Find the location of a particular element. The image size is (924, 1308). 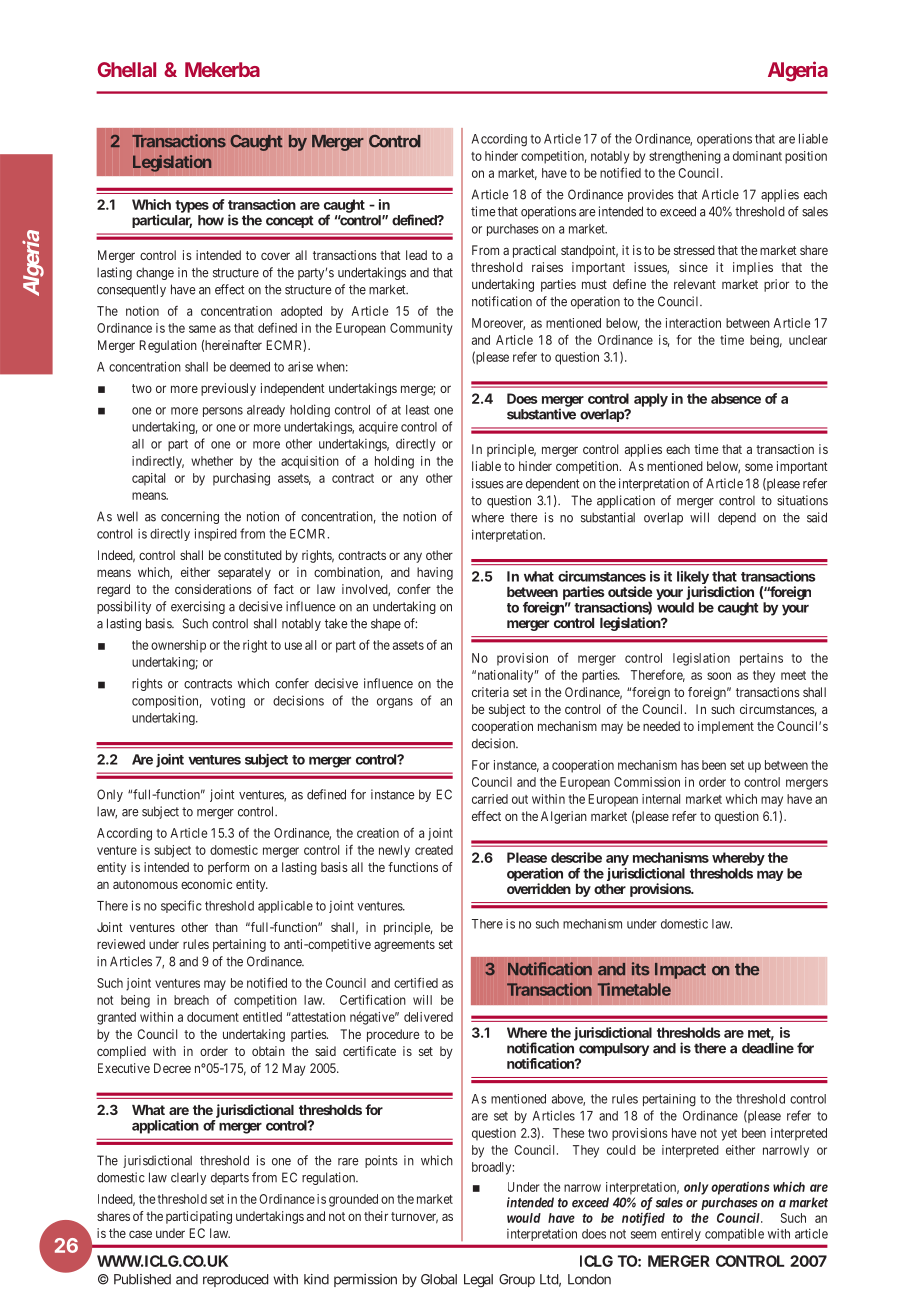

dominant is located at coordinates (757, 156).
